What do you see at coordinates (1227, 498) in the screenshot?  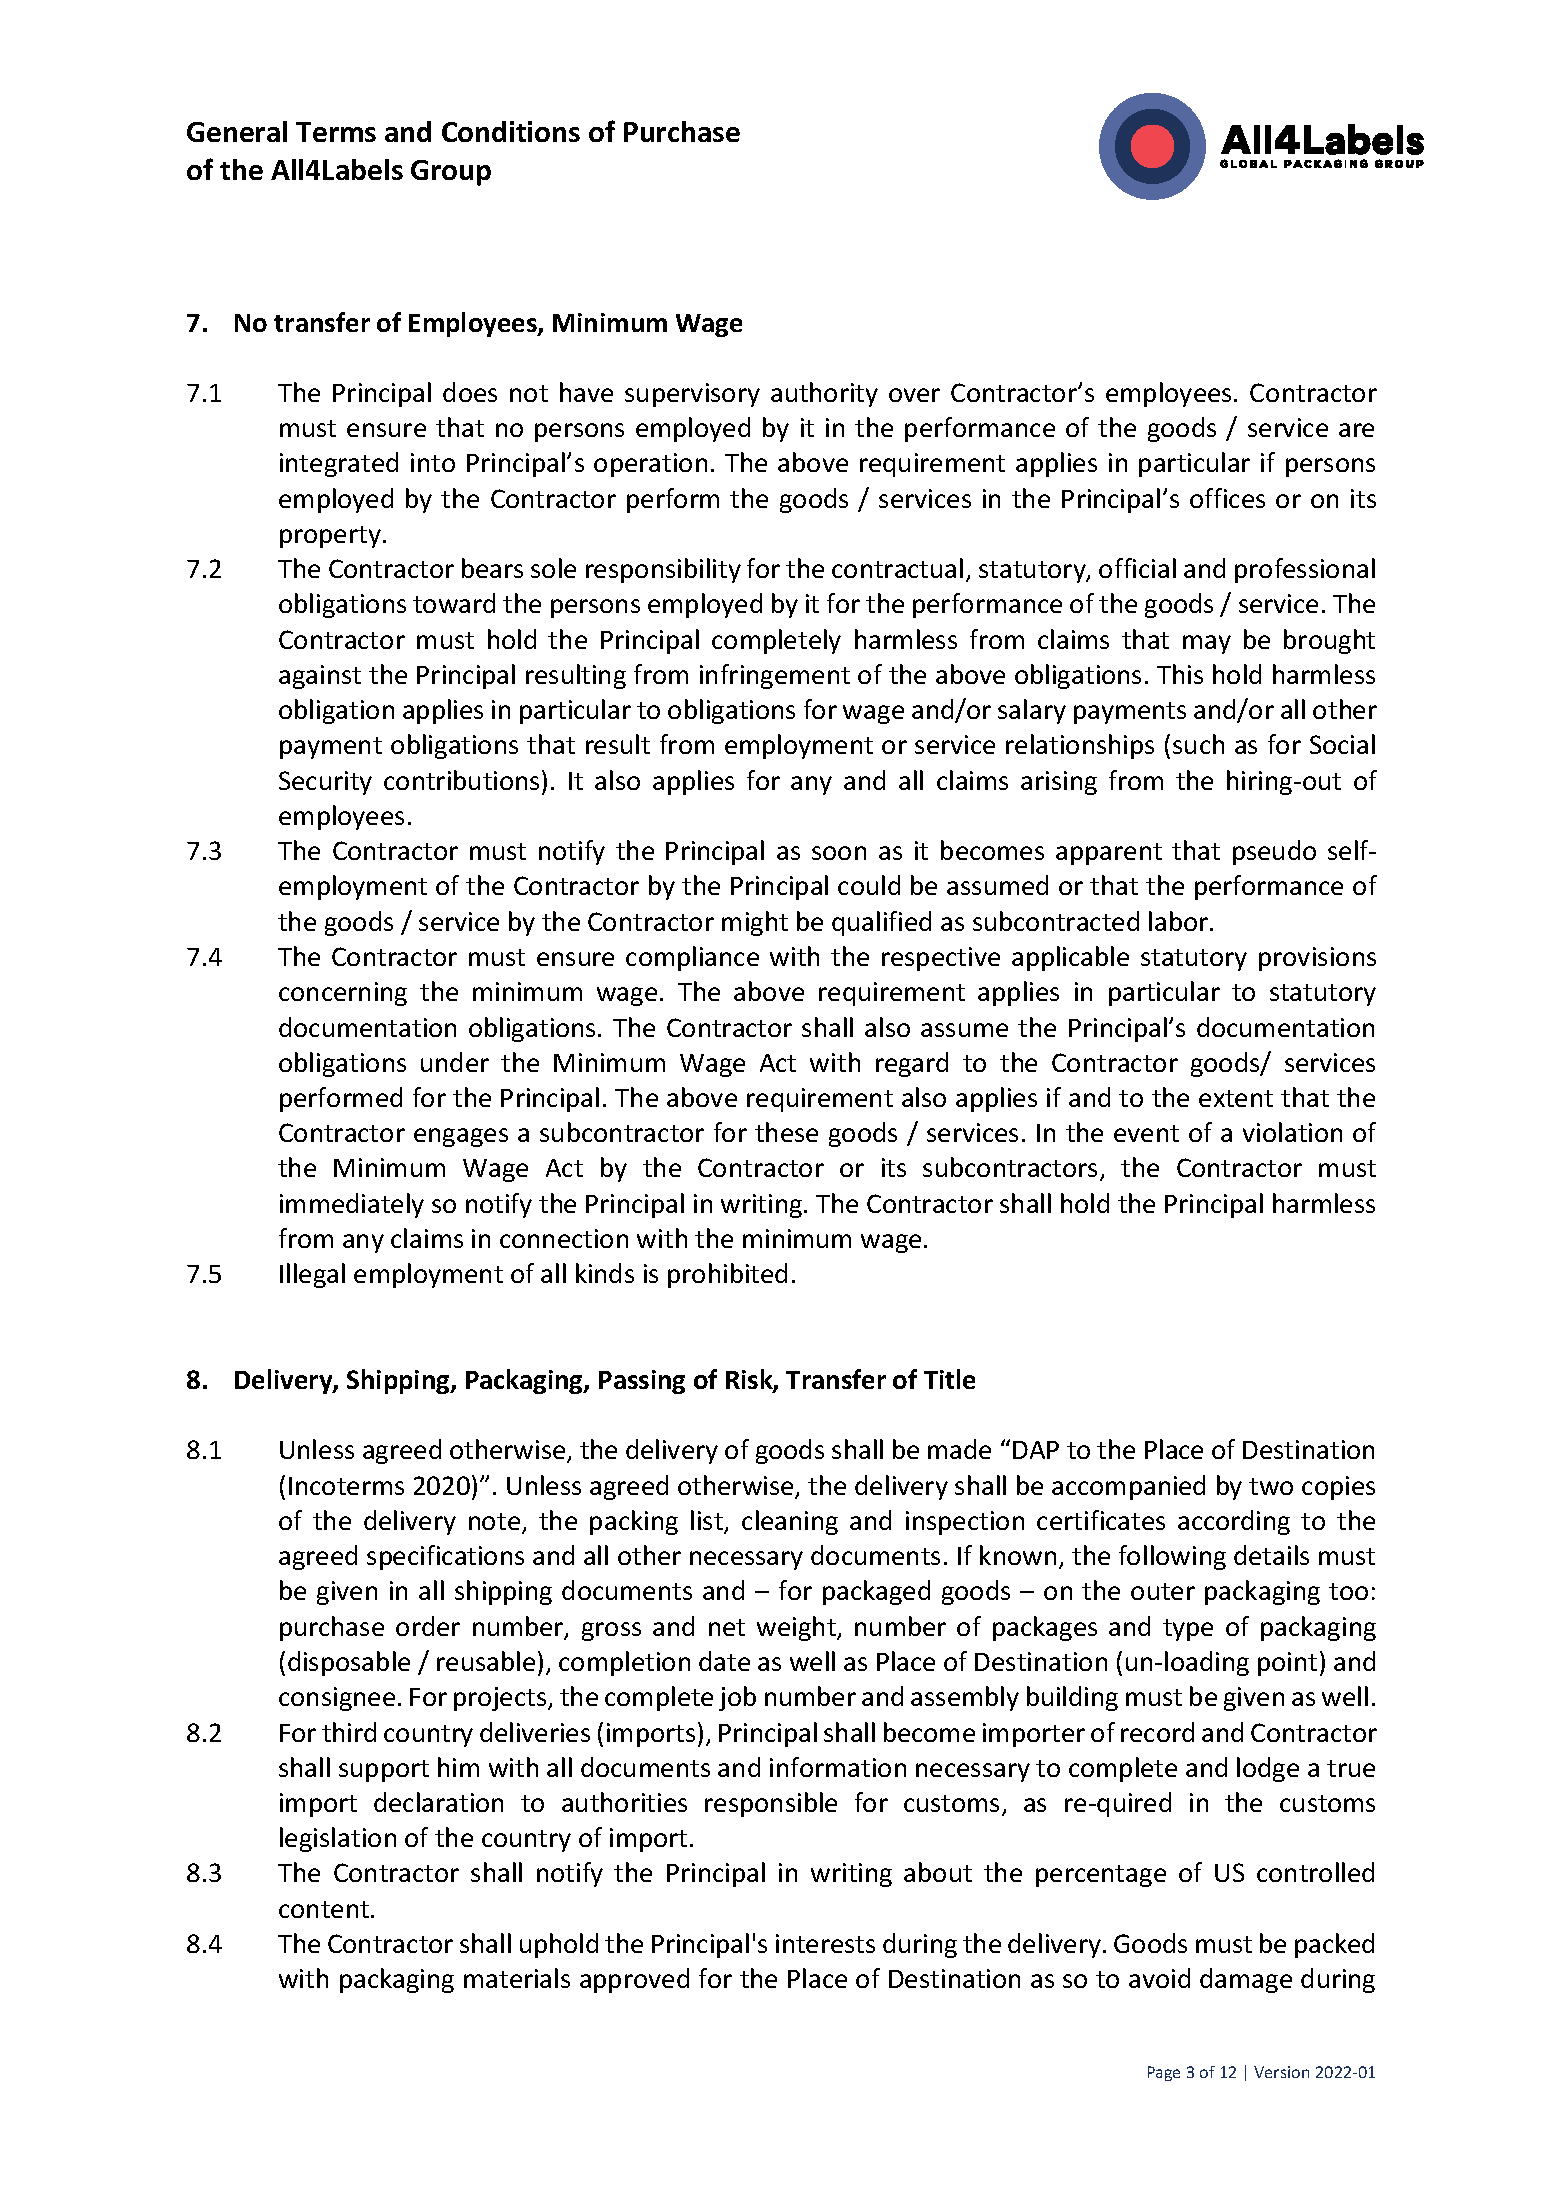 I see `offices` at bounding box center [1227, 498].
